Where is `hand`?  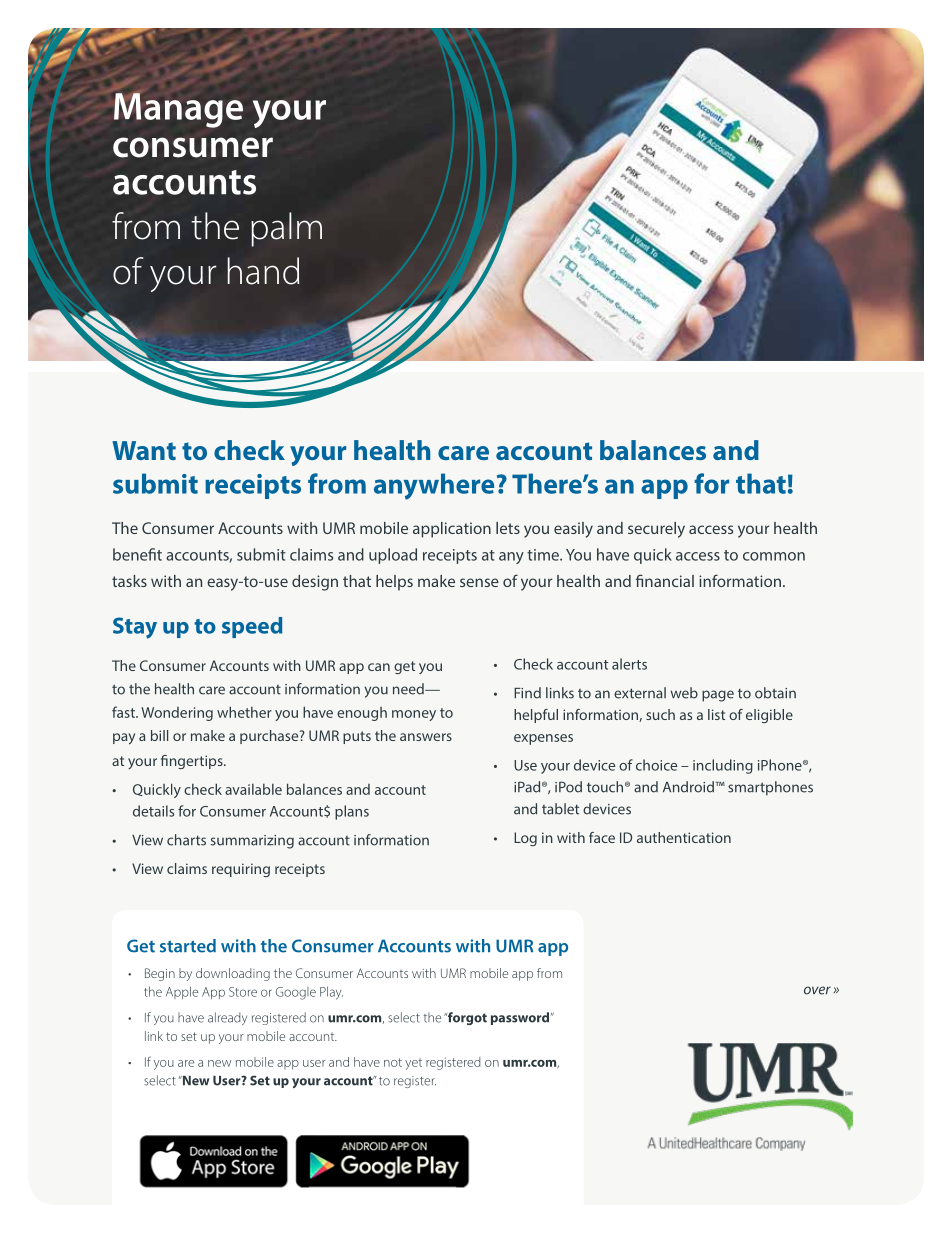
hand is located at coordinates (263, 271).
